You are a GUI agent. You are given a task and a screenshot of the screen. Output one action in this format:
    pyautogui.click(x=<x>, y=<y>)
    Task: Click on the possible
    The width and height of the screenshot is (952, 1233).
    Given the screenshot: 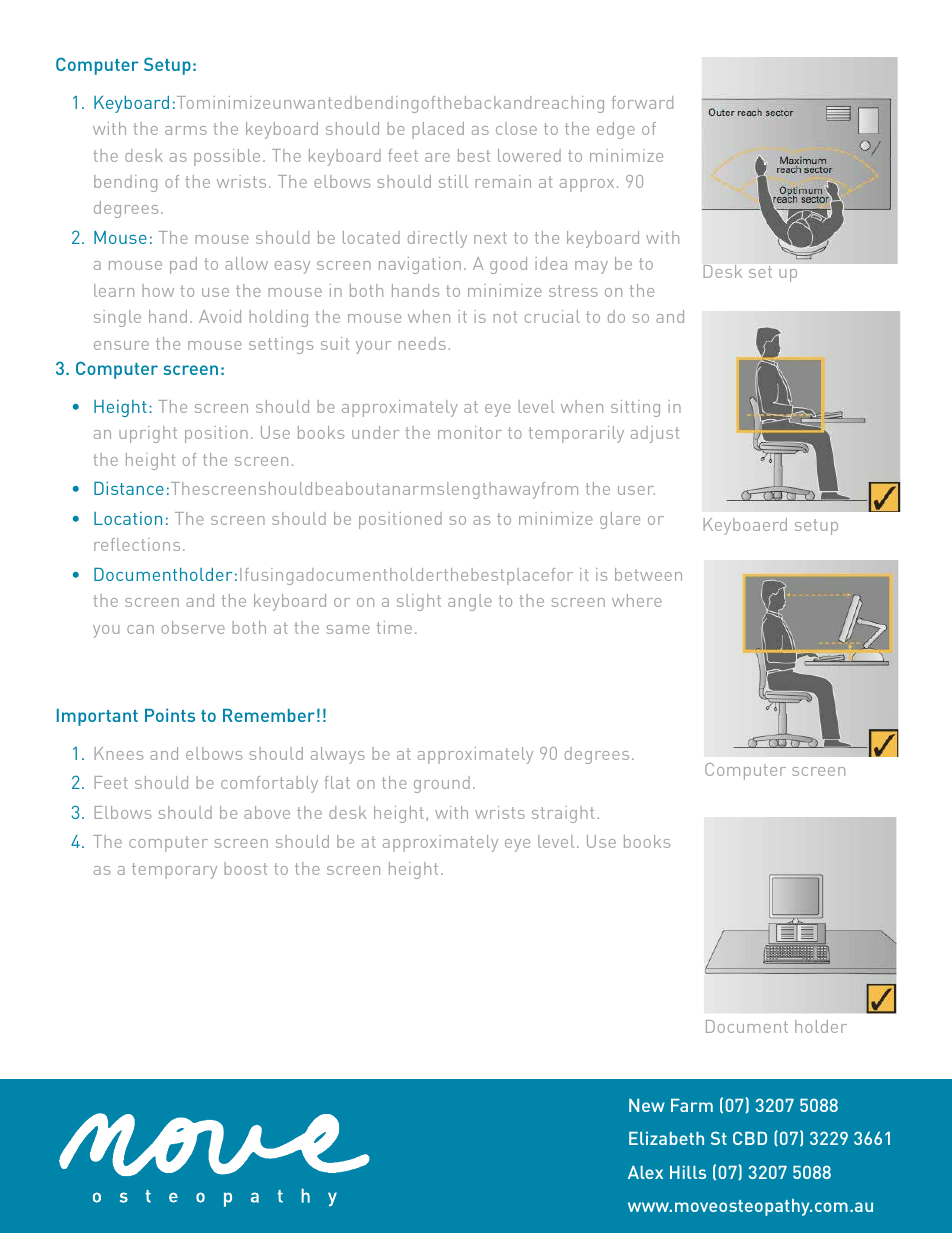 What is the action you would take?
    pyautogui.click(x=227, y=157)
